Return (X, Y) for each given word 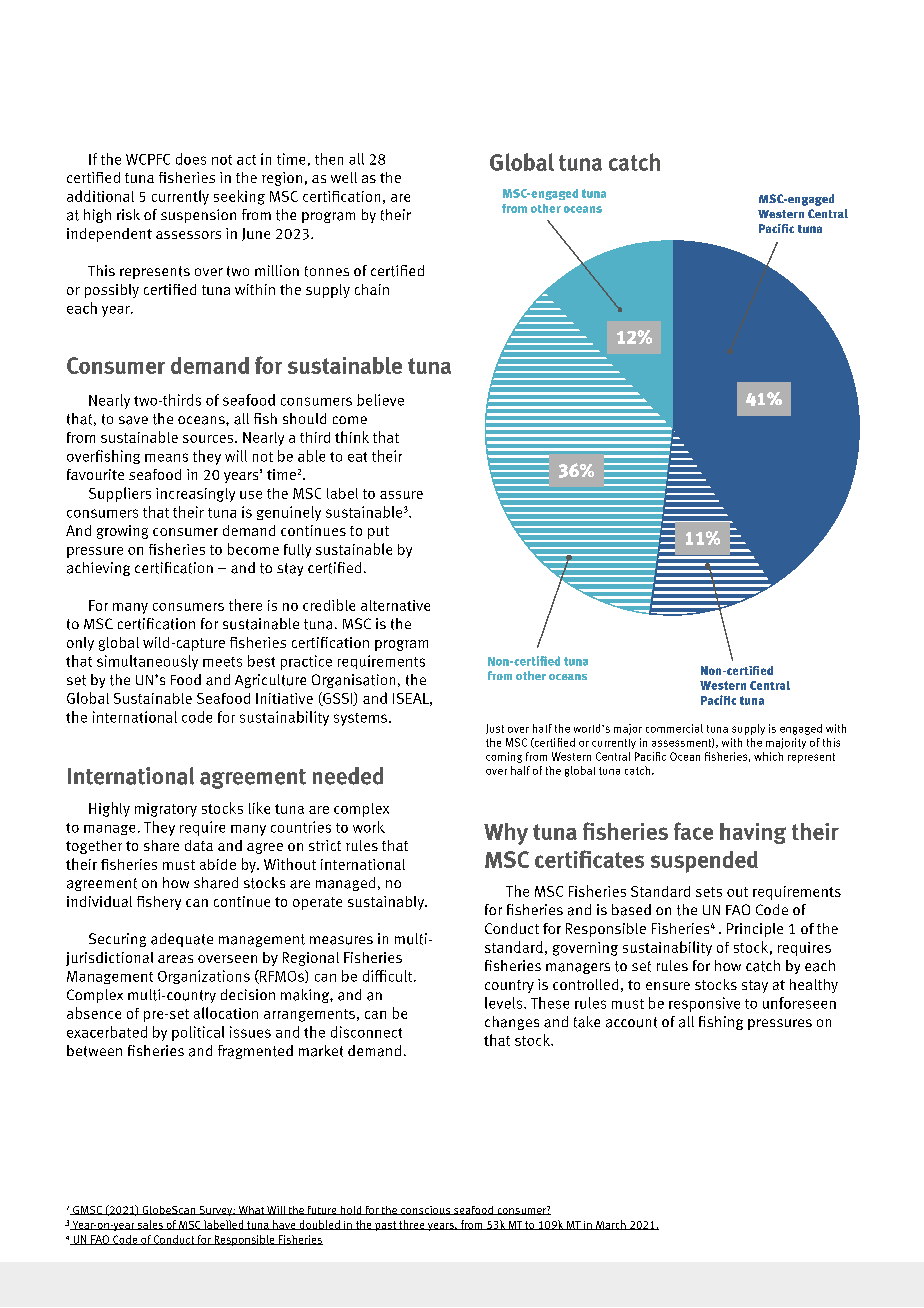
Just (495, 729)
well (344, 177)
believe (380, 400)
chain (372, 289)
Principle (755, 930)
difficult (389, 976)
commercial (674, 728)
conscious (426, 1210)
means (166, 457)
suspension (198, 216)
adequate (182, 940)
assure (401, 495)
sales (150, 1225)
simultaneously (147, 662)
